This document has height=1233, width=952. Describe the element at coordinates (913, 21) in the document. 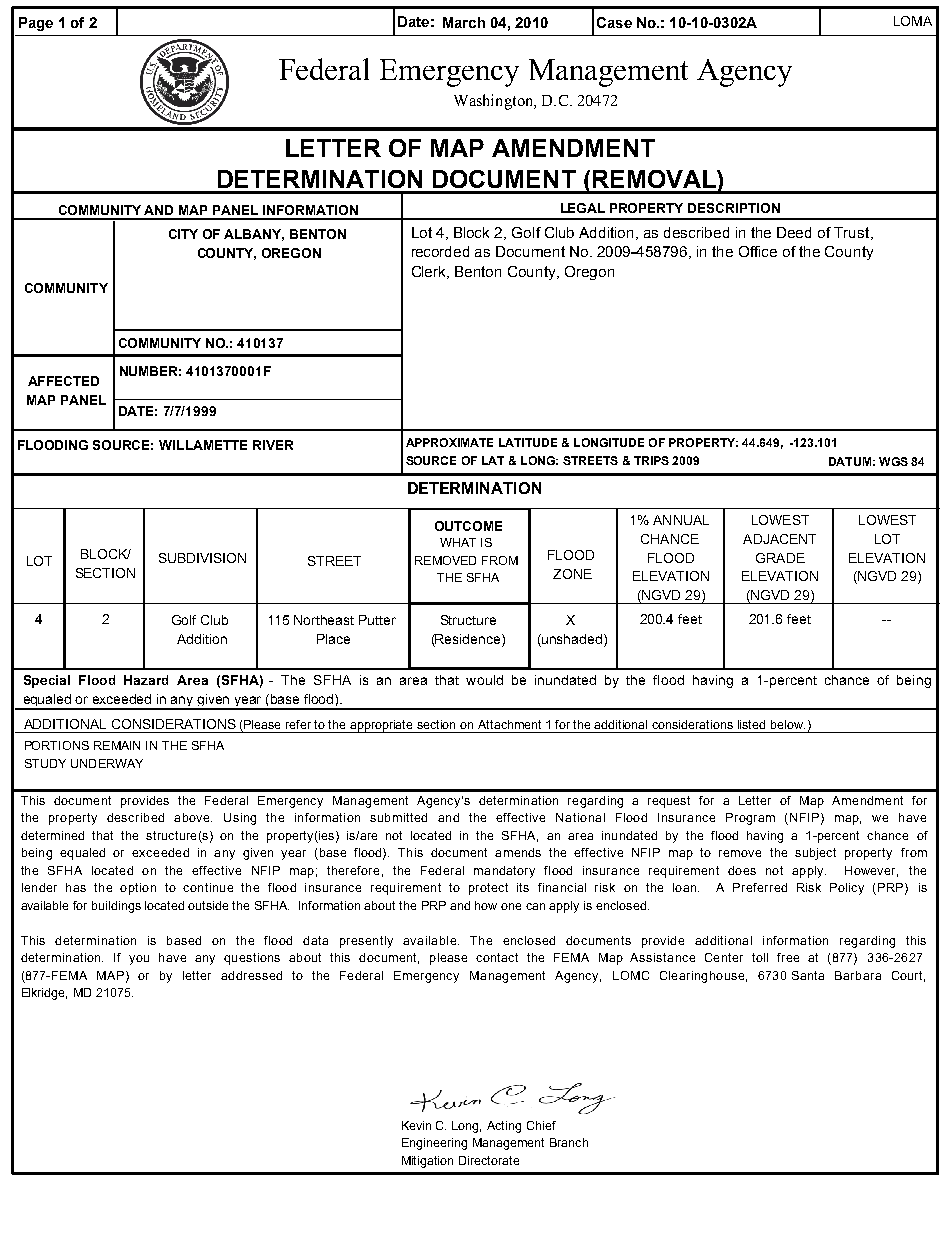

I see `LOMA` at that location.
